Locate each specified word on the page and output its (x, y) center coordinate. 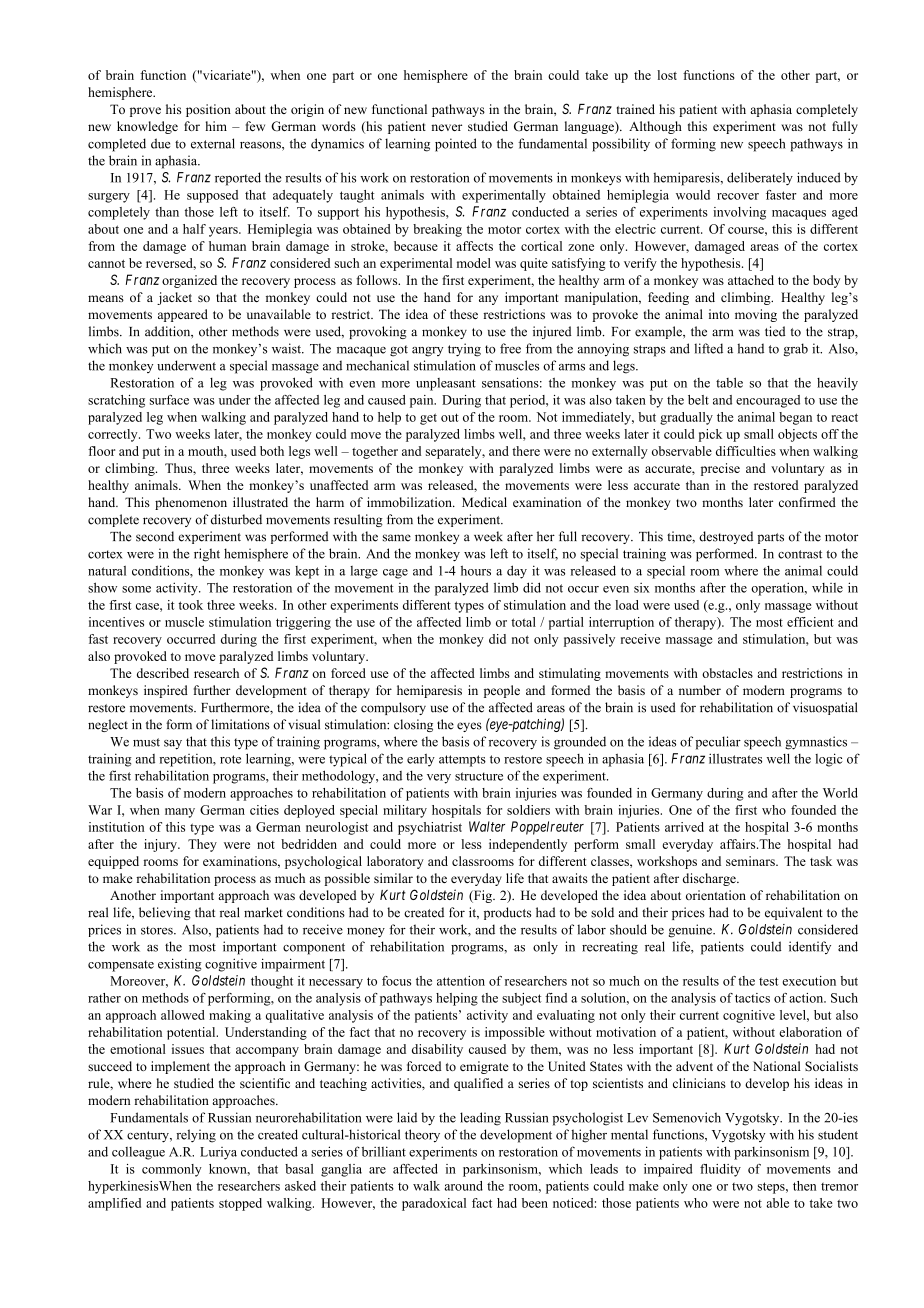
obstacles (727, 673)
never (446, 127)
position (208, 110)
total (523, 622)
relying (196, 1136)
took (191, 605)
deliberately (760, 178)
